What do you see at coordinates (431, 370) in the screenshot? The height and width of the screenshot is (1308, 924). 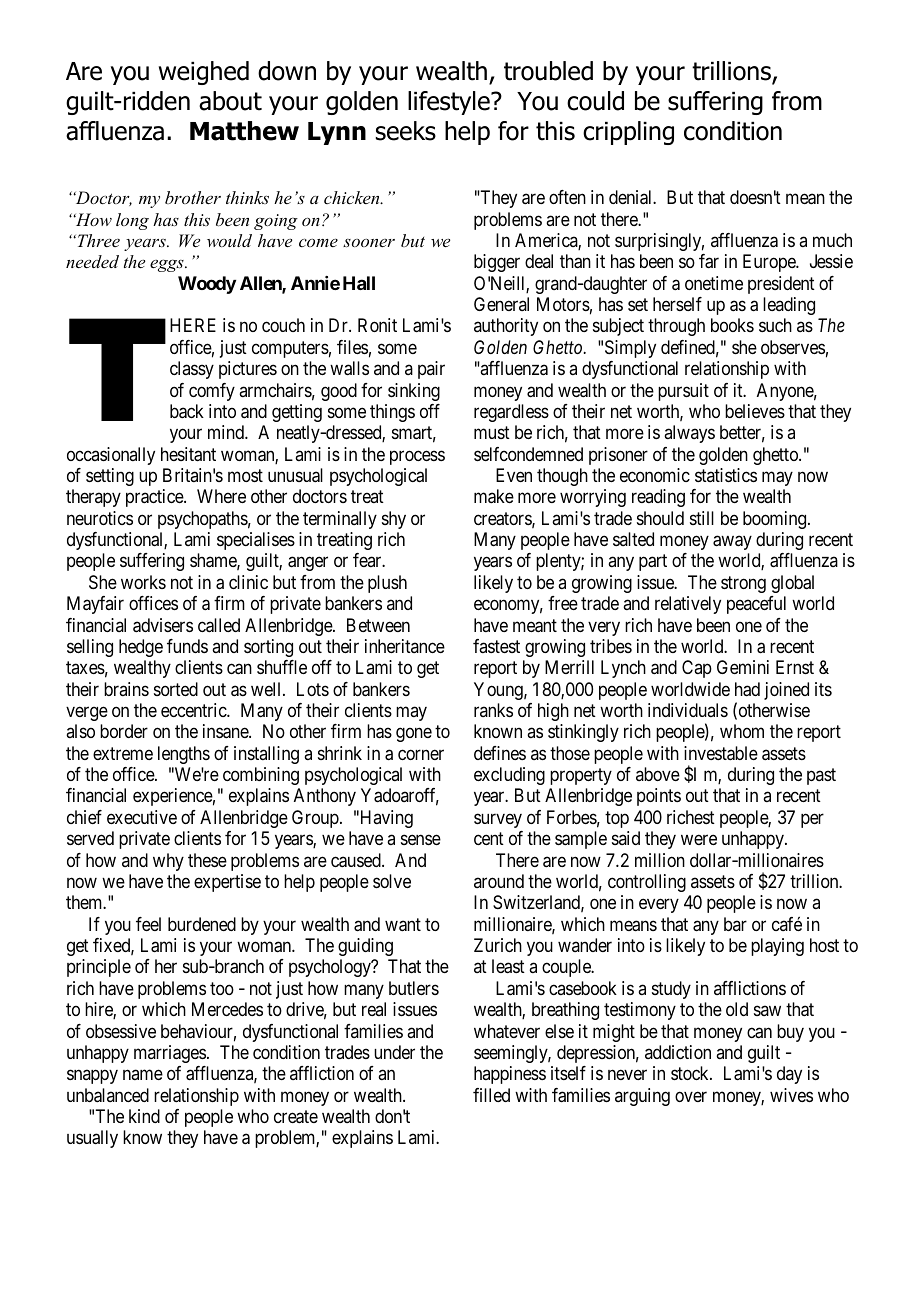 I see `pair` at bounding box center [431, 370].
